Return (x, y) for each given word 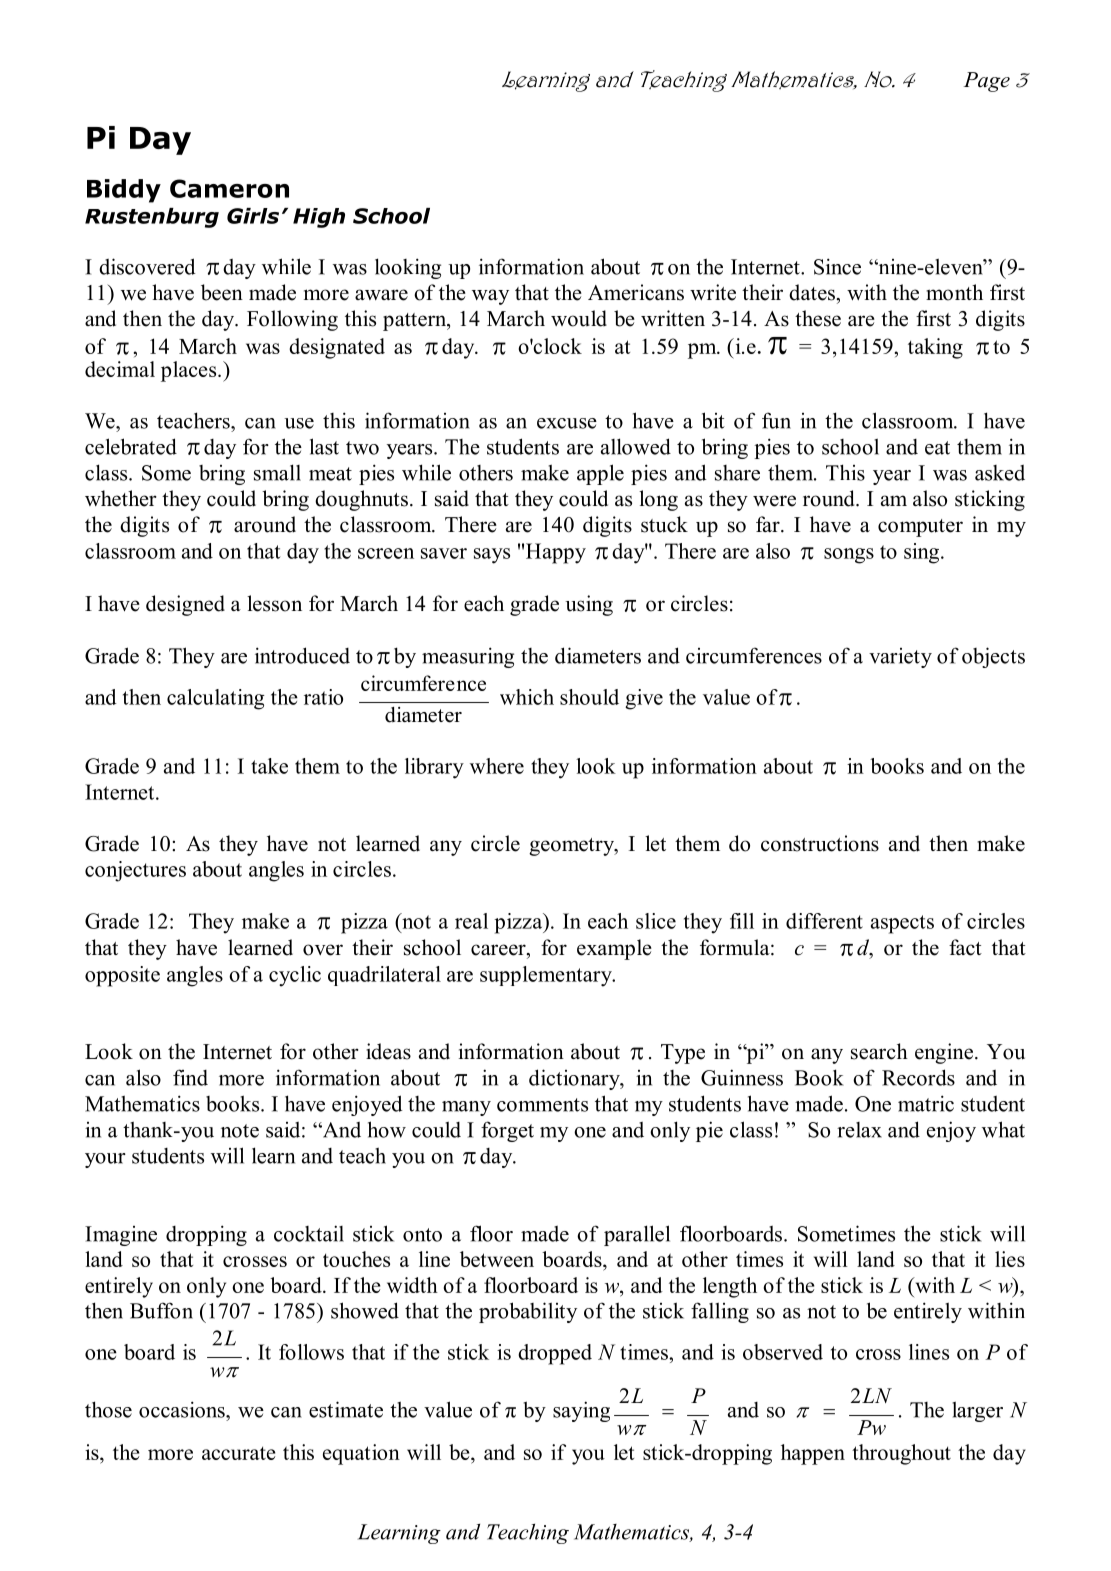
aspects (902, 924)
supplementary (547, 976)
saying (581, 1411)
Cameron (229, 188)
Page (986, 82)
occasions (183, 1409)
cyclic (295, 976)
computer (920, 528)
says (492, 556)
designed (185, 605)
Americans (636, 292)
